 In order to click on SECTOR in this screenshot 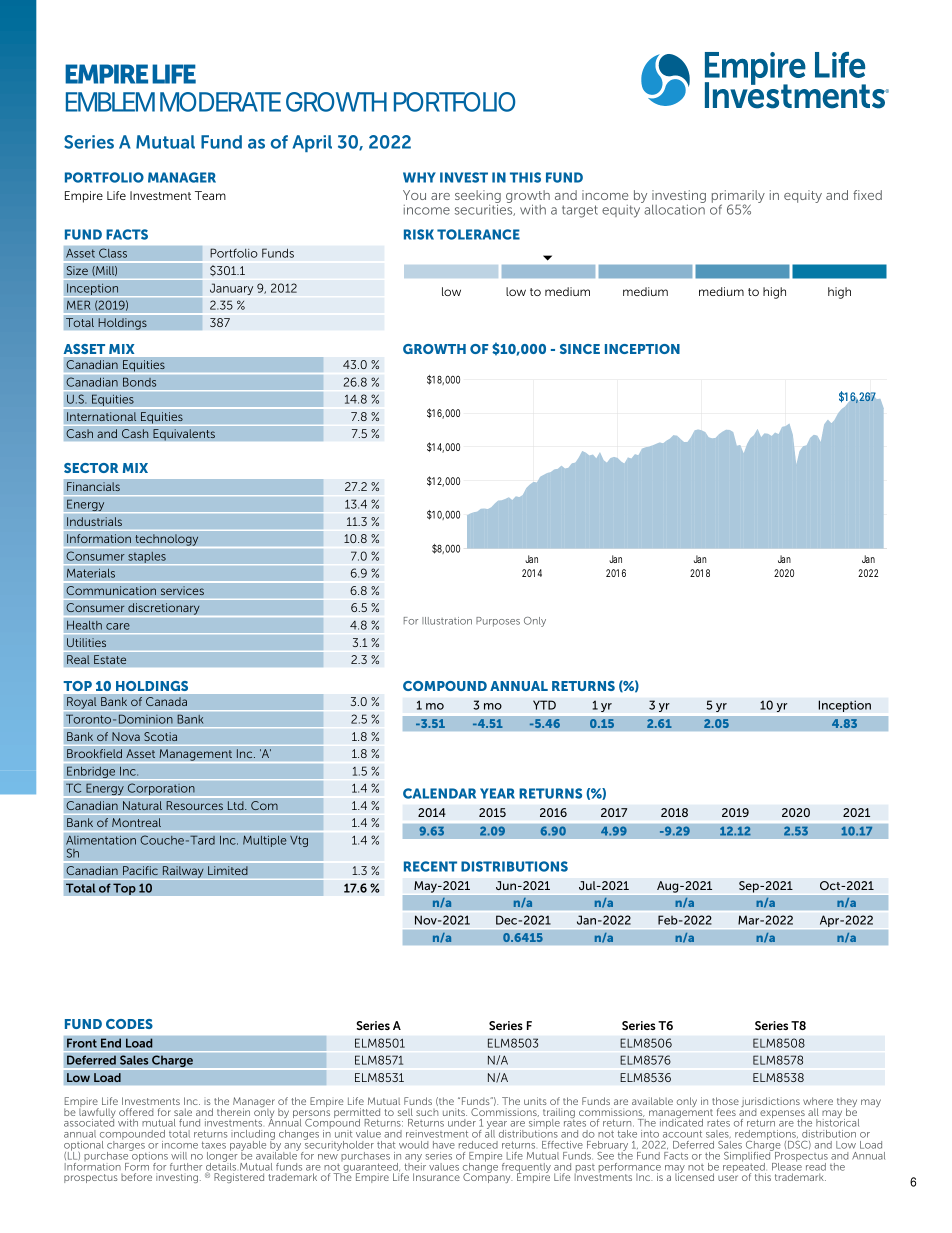, I will do `click(91, 468)`.
